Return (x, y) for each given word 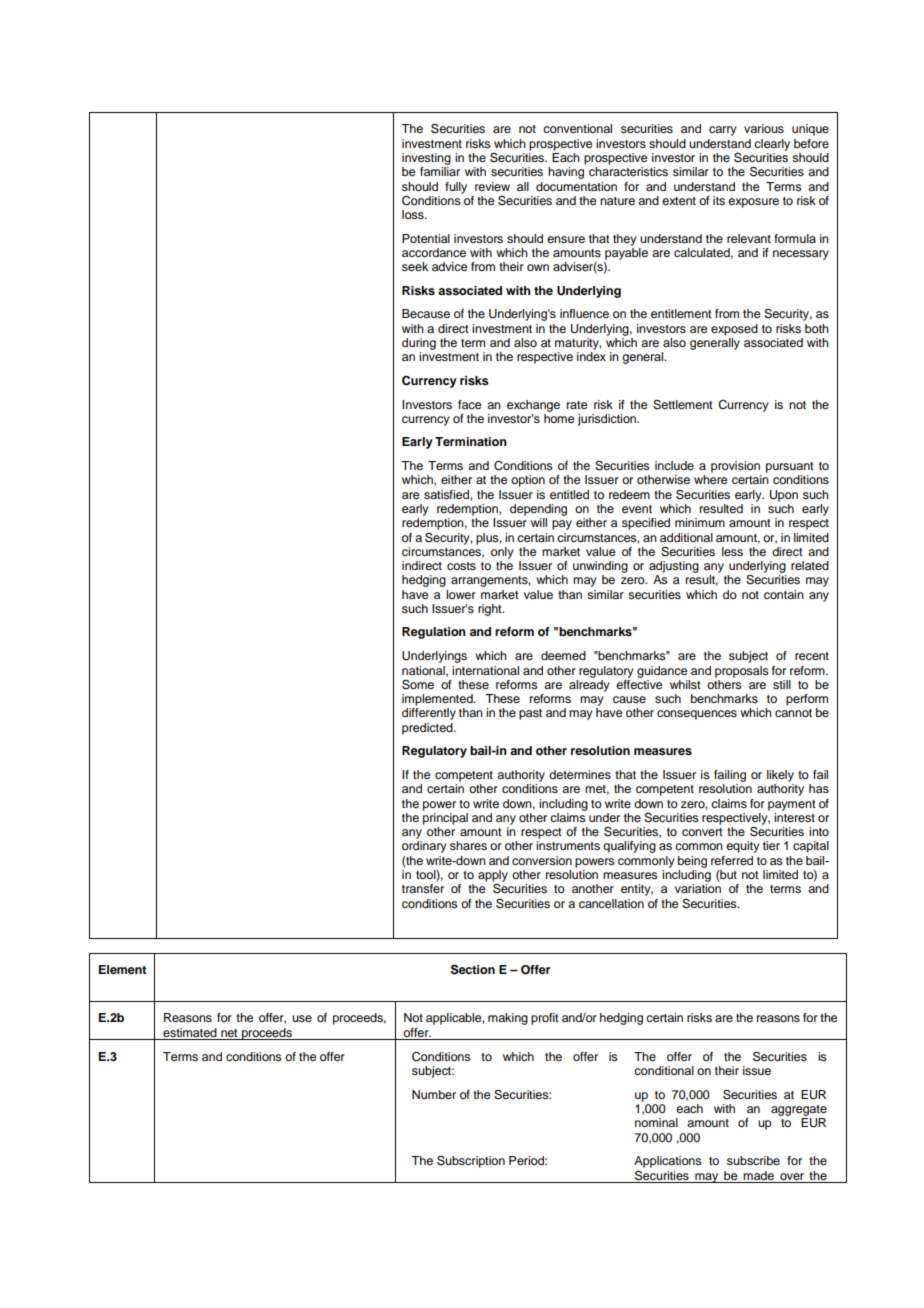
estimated (190, 1032)
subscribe (753, 1160)
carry (723, 131)
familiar (440, 171)
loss (414, 214)
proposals (742, 672)
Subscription (471, 1161)
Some (418, 684)
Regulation (434, 633)
